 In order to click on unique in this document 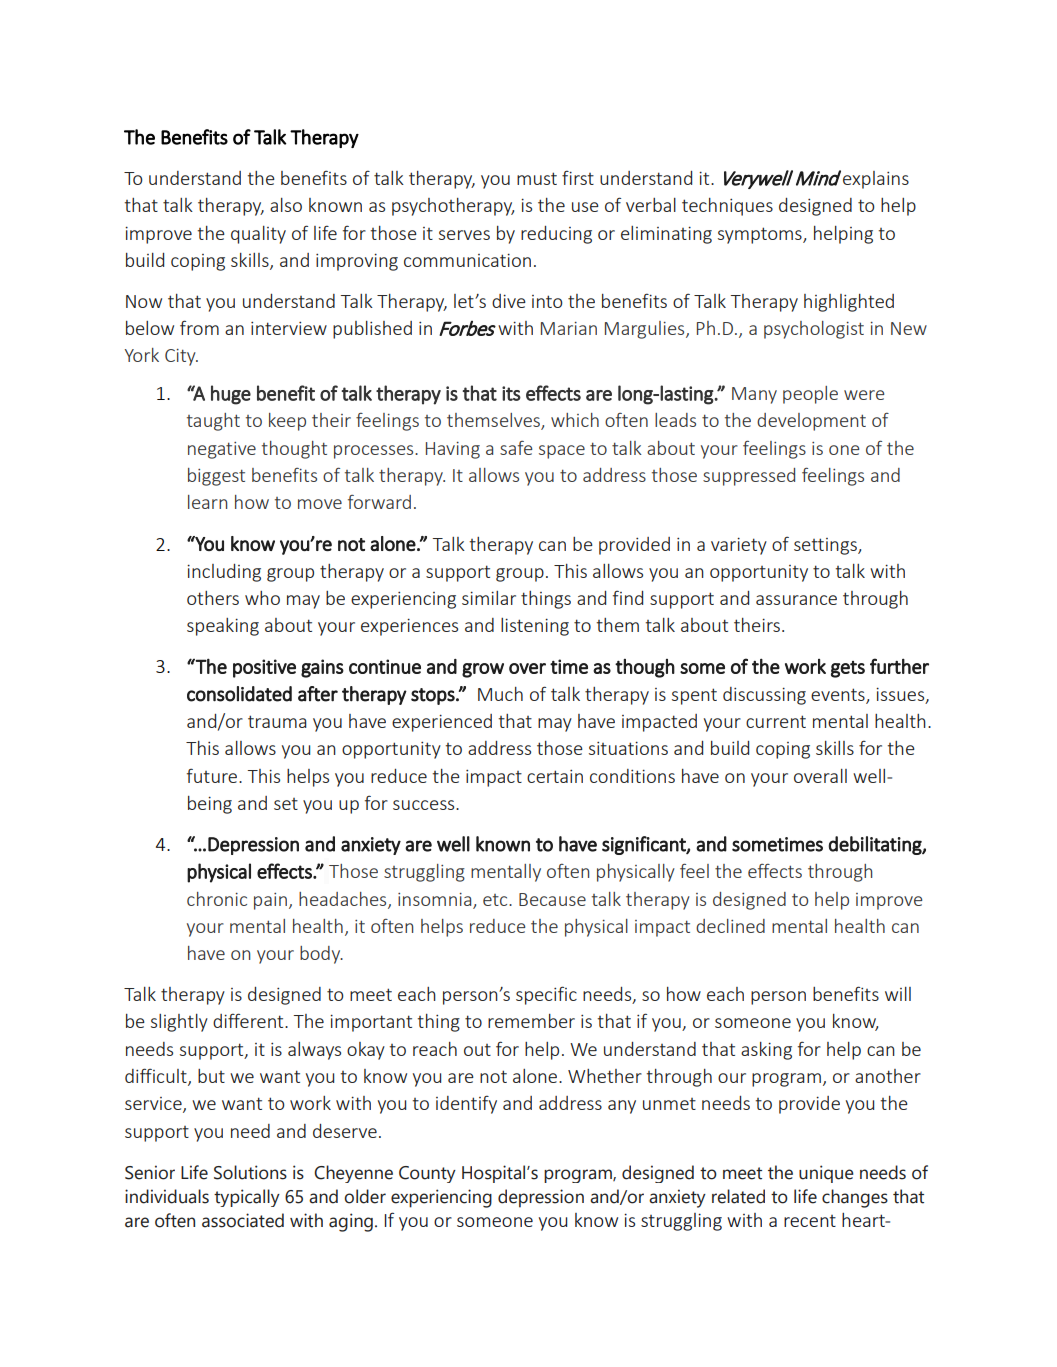, I will do `click(826, 1174)`.
